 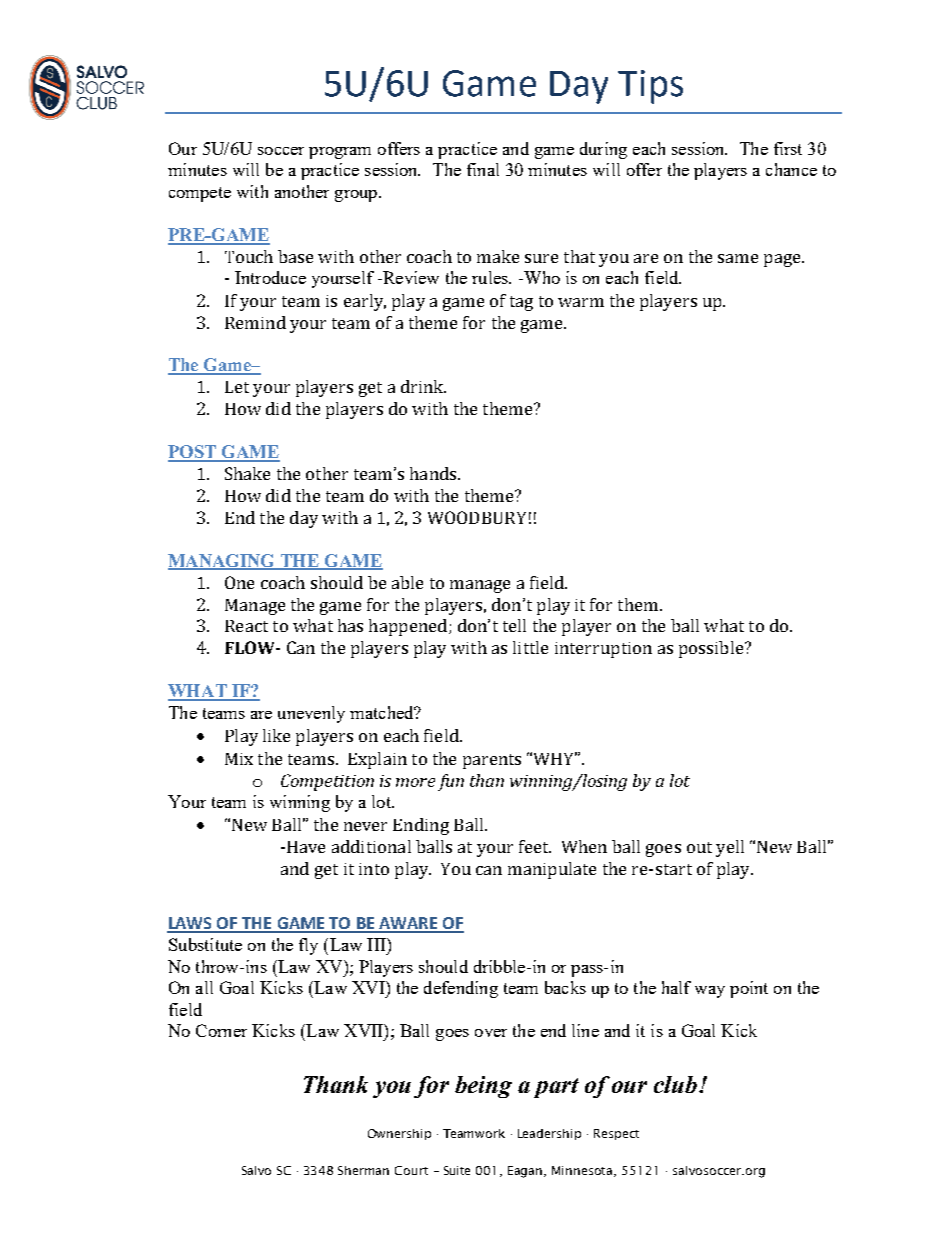 What do you see at coordinates (246, 626) in the image?
I see `React` at bounding box center [246, 626].
